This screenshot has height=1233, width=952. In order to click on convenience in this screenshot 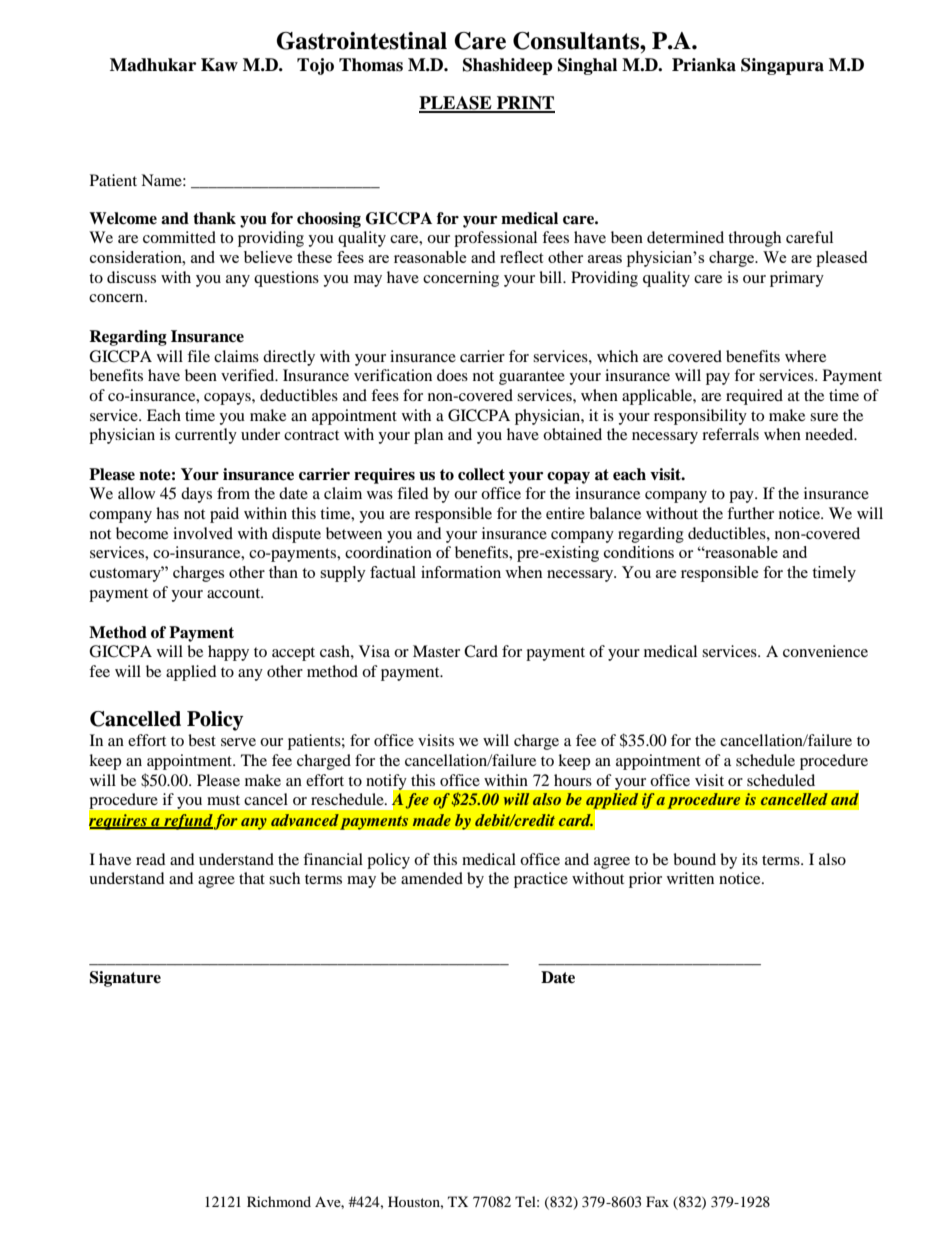, I will do `click(825, 651)`.
